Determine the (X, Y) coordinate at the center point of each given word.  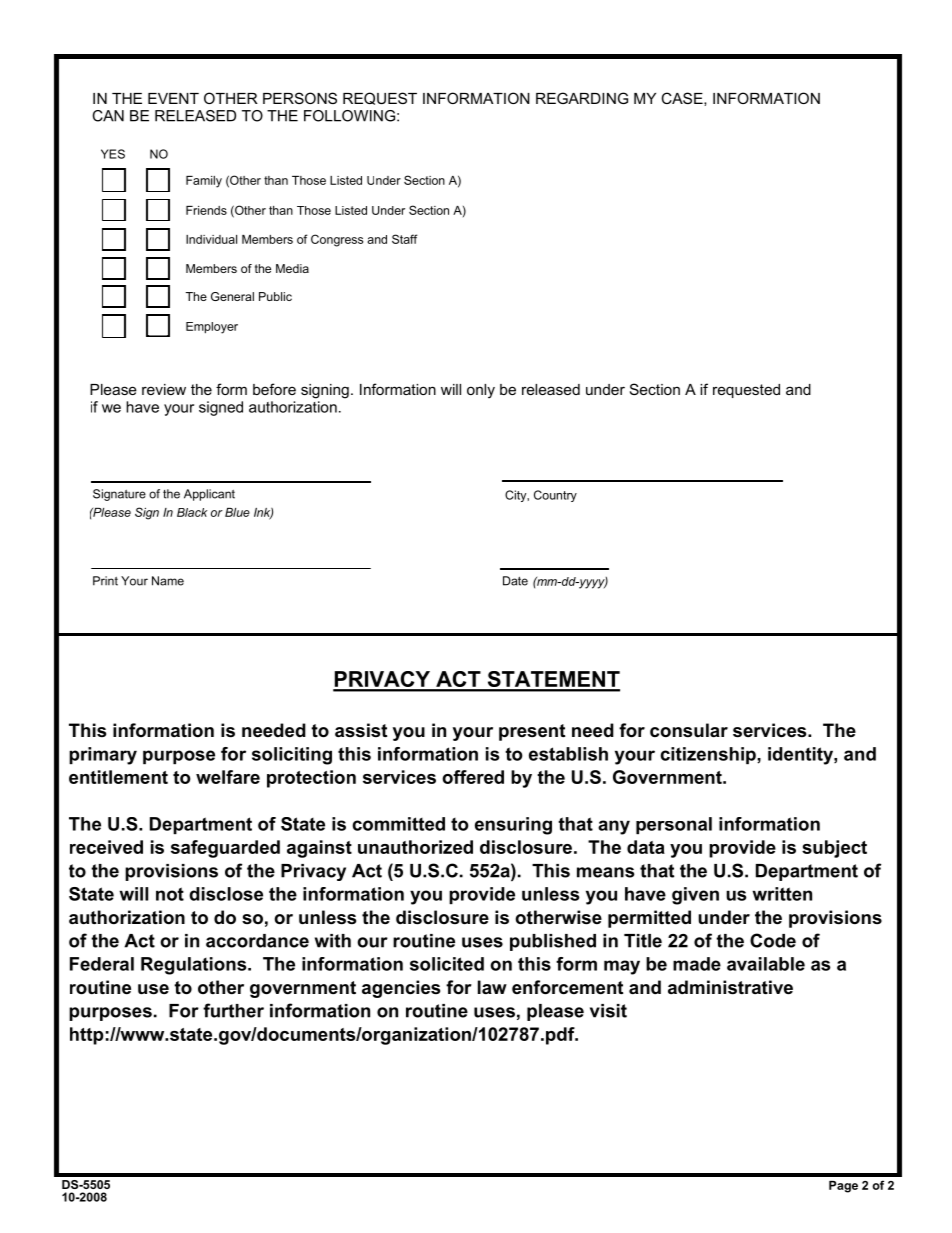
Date (515, 581)
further (233, 1010)
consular (689, 730)
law (492, 987)
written (782, 894)
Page (843, 1187)
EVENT (173, 98)
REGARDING (582, 98)
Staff (405, 239)
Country (555, 496)
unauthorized (415, 847)
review (164, 389)
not (170, 894)
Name (168, 581)
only (481, 391)
